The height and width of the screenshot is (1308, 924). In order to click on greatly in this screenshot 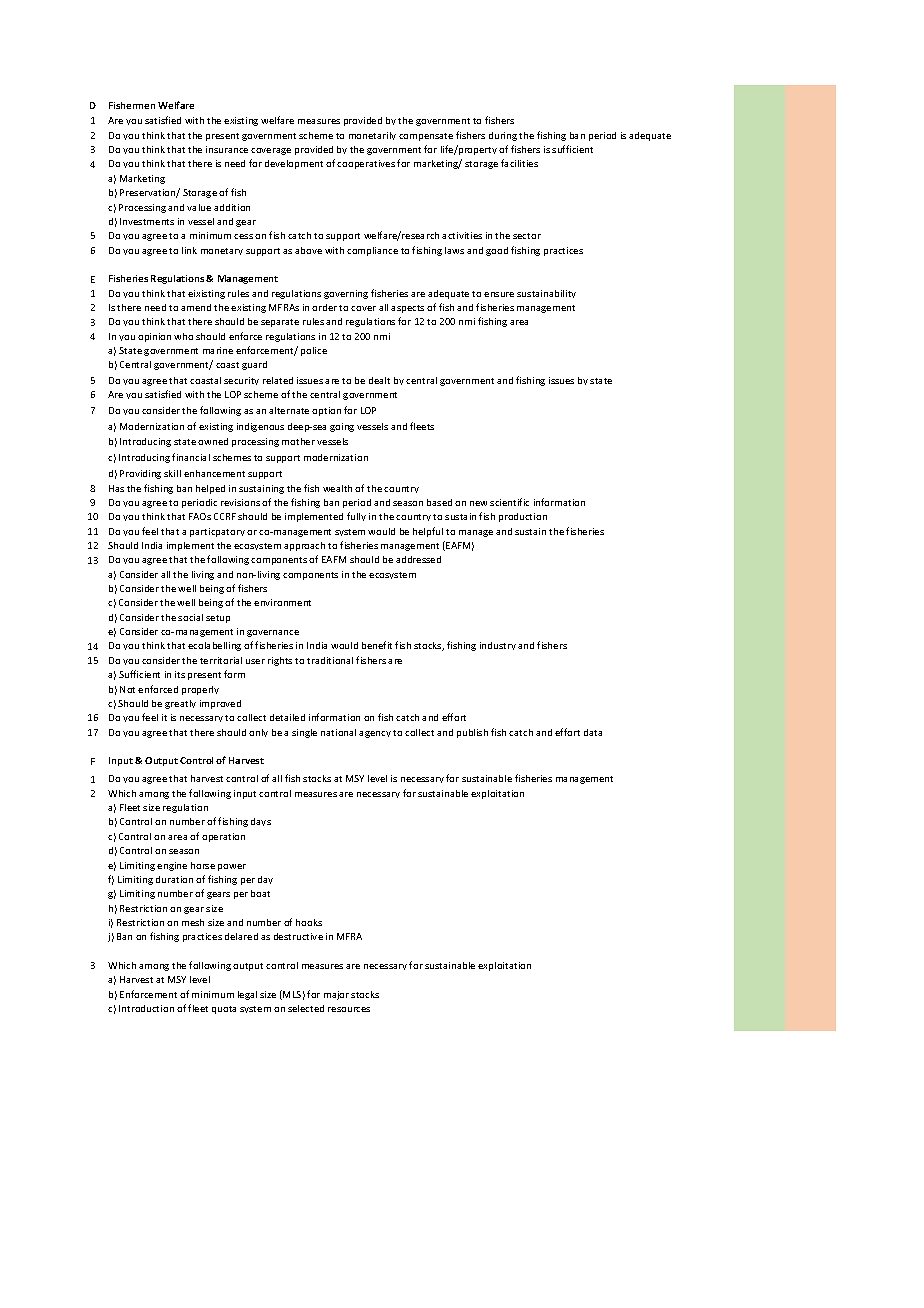, I will do `click(180, 704)`.
